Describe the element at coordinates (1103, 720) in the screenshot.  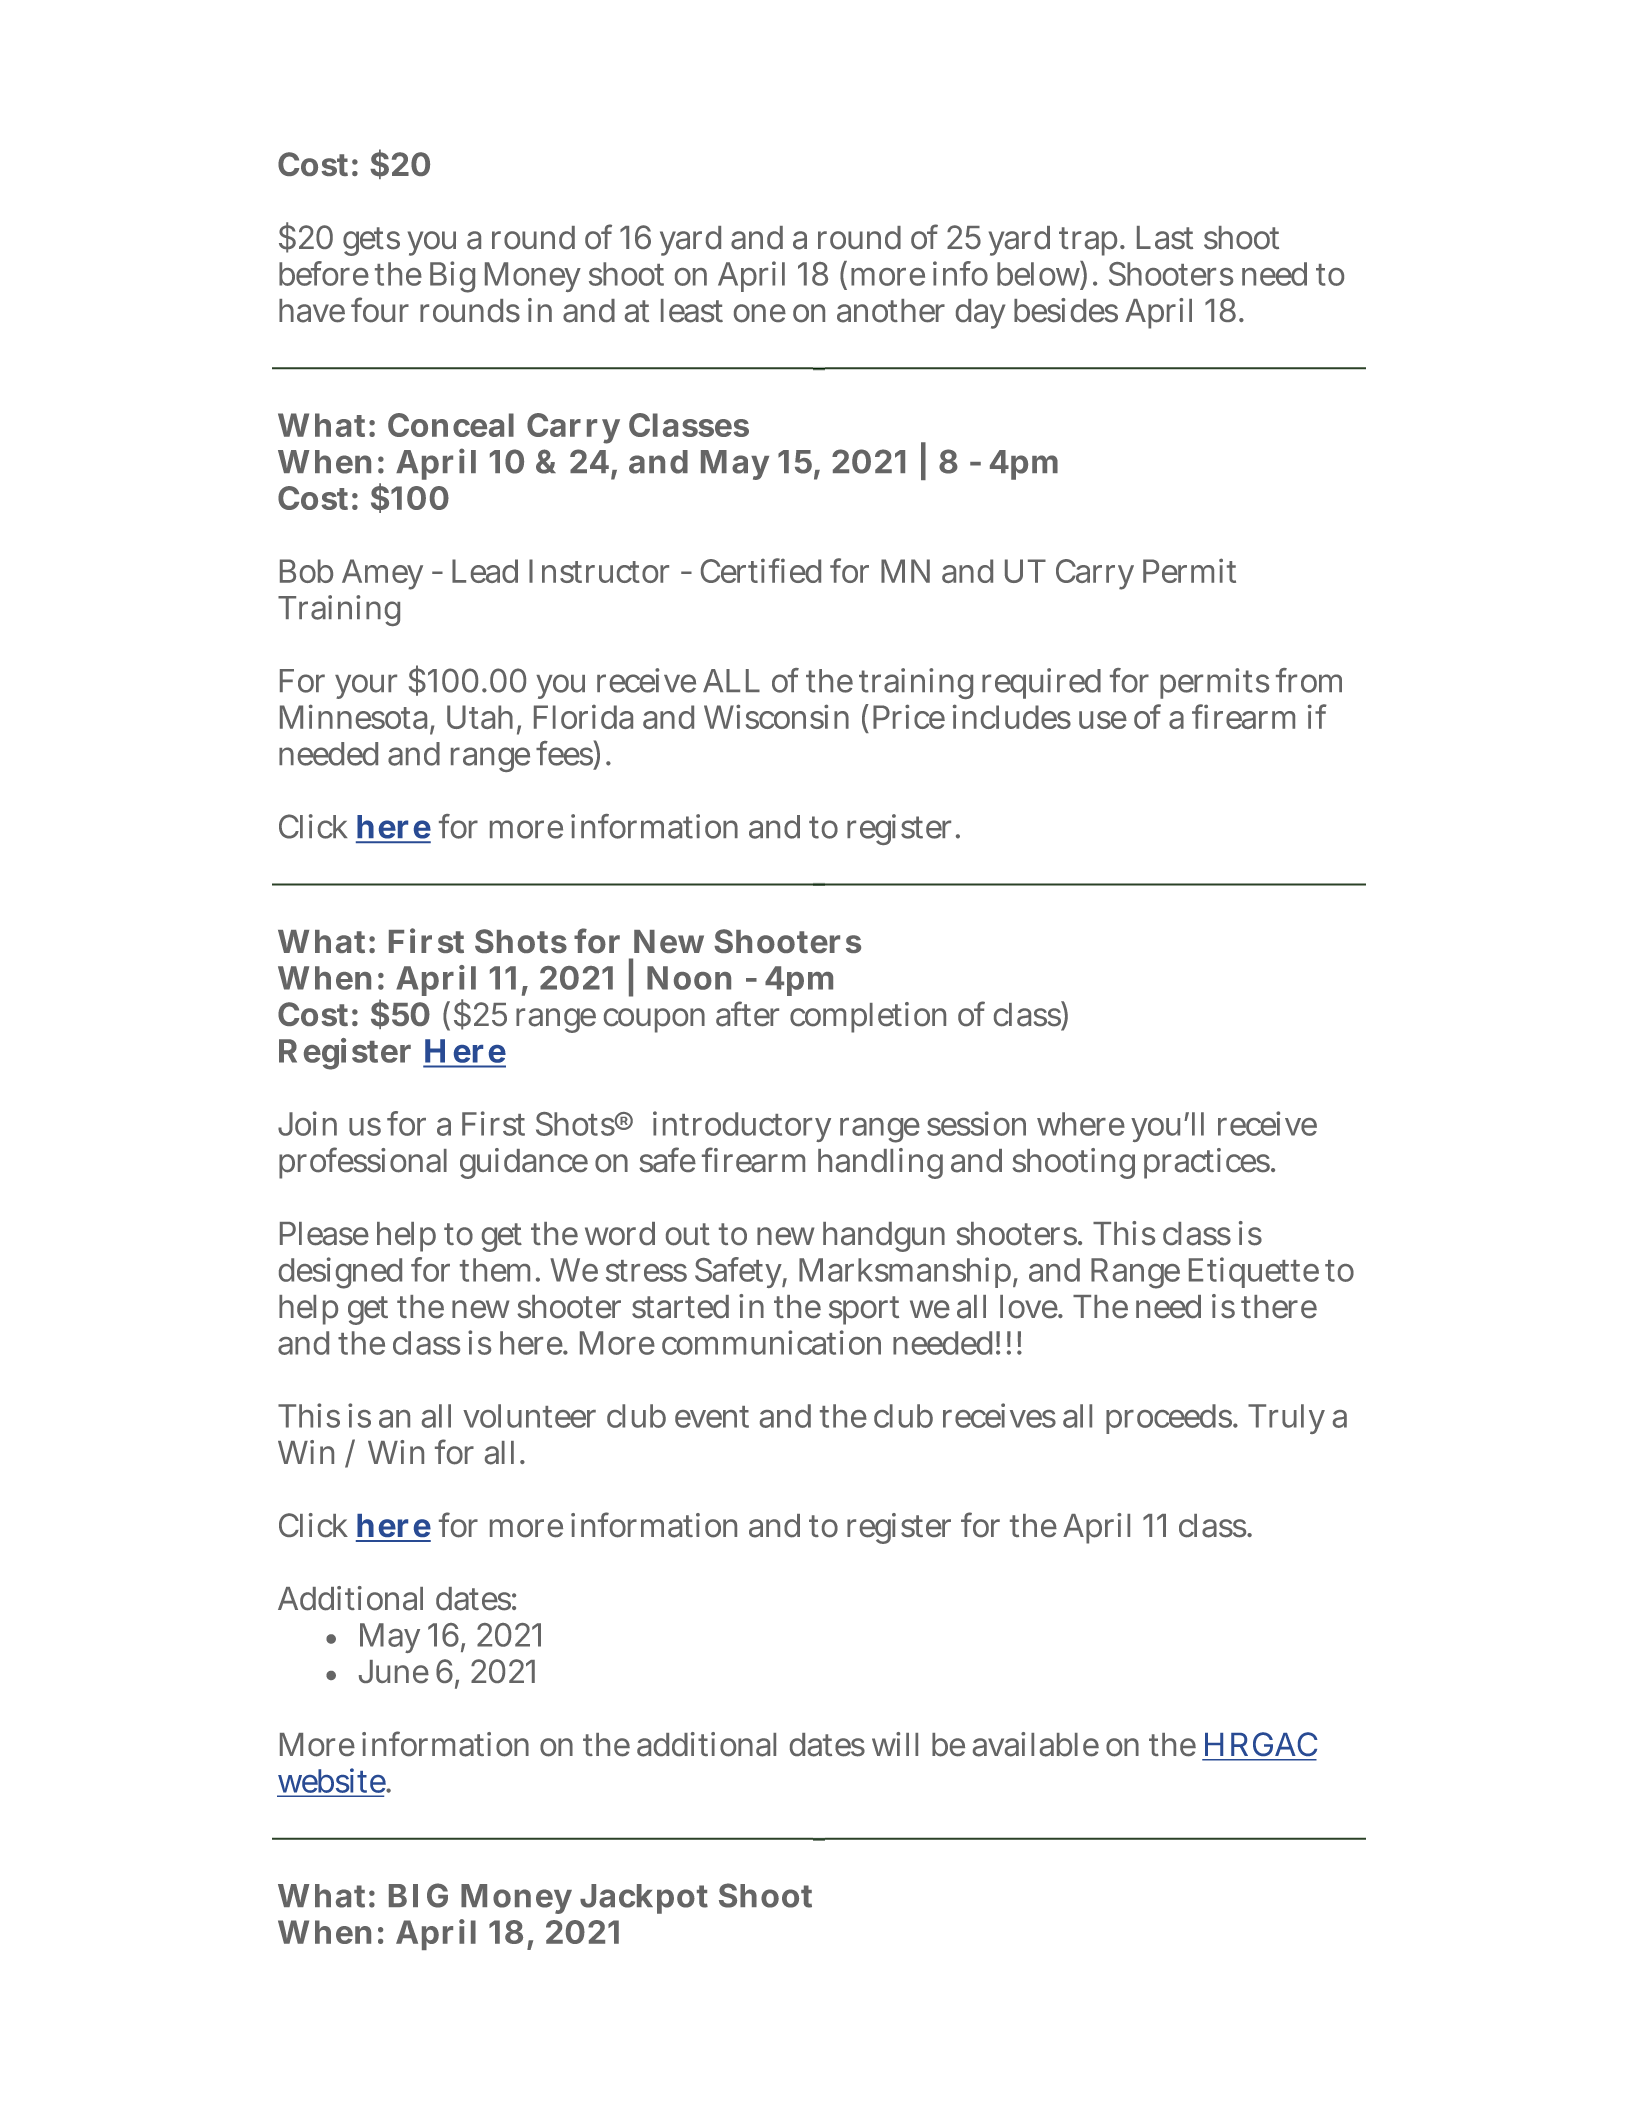
I see `use` at that location.
